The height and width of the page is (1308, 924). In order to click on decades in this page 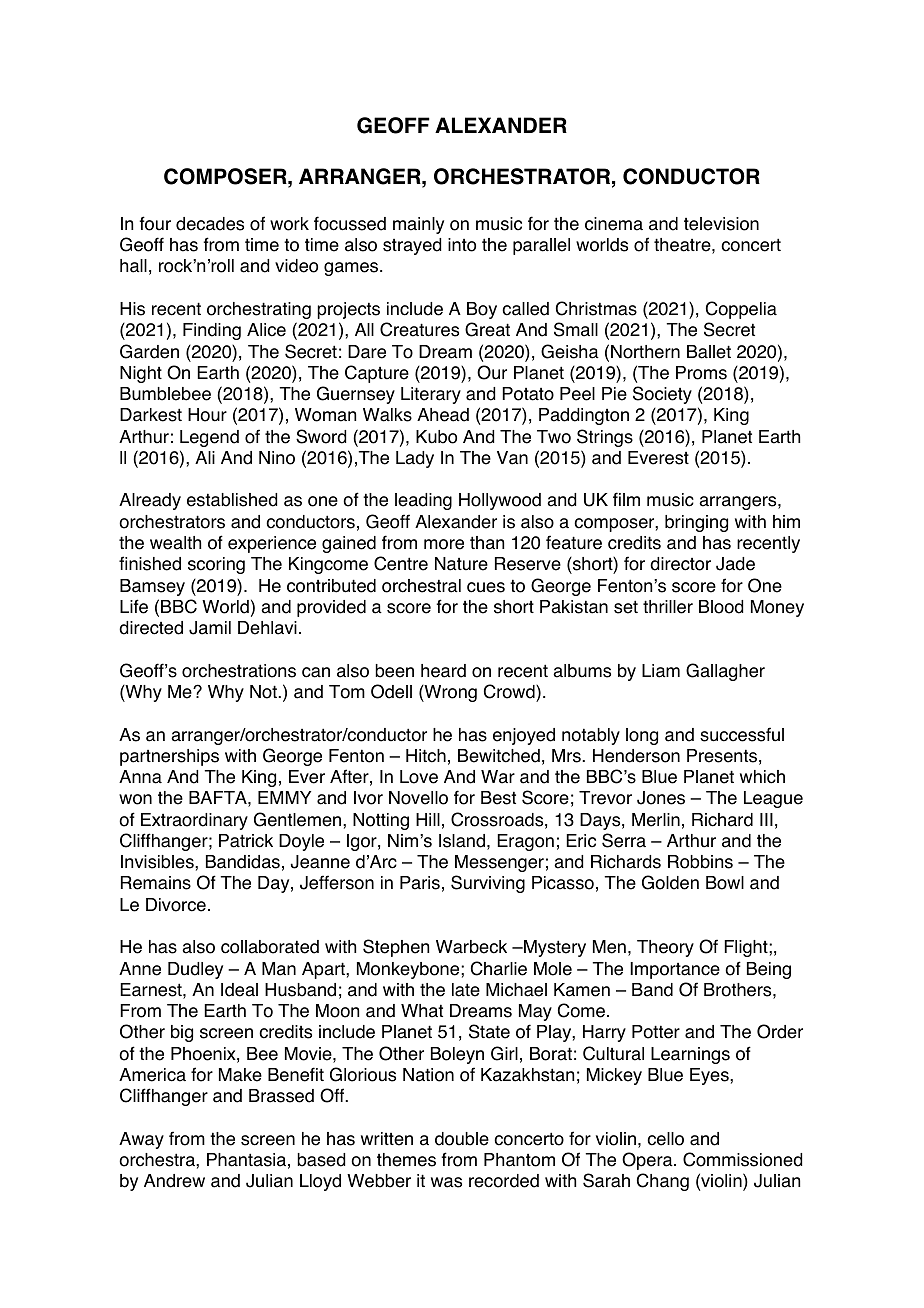, I will do `click(210, 224)`.
